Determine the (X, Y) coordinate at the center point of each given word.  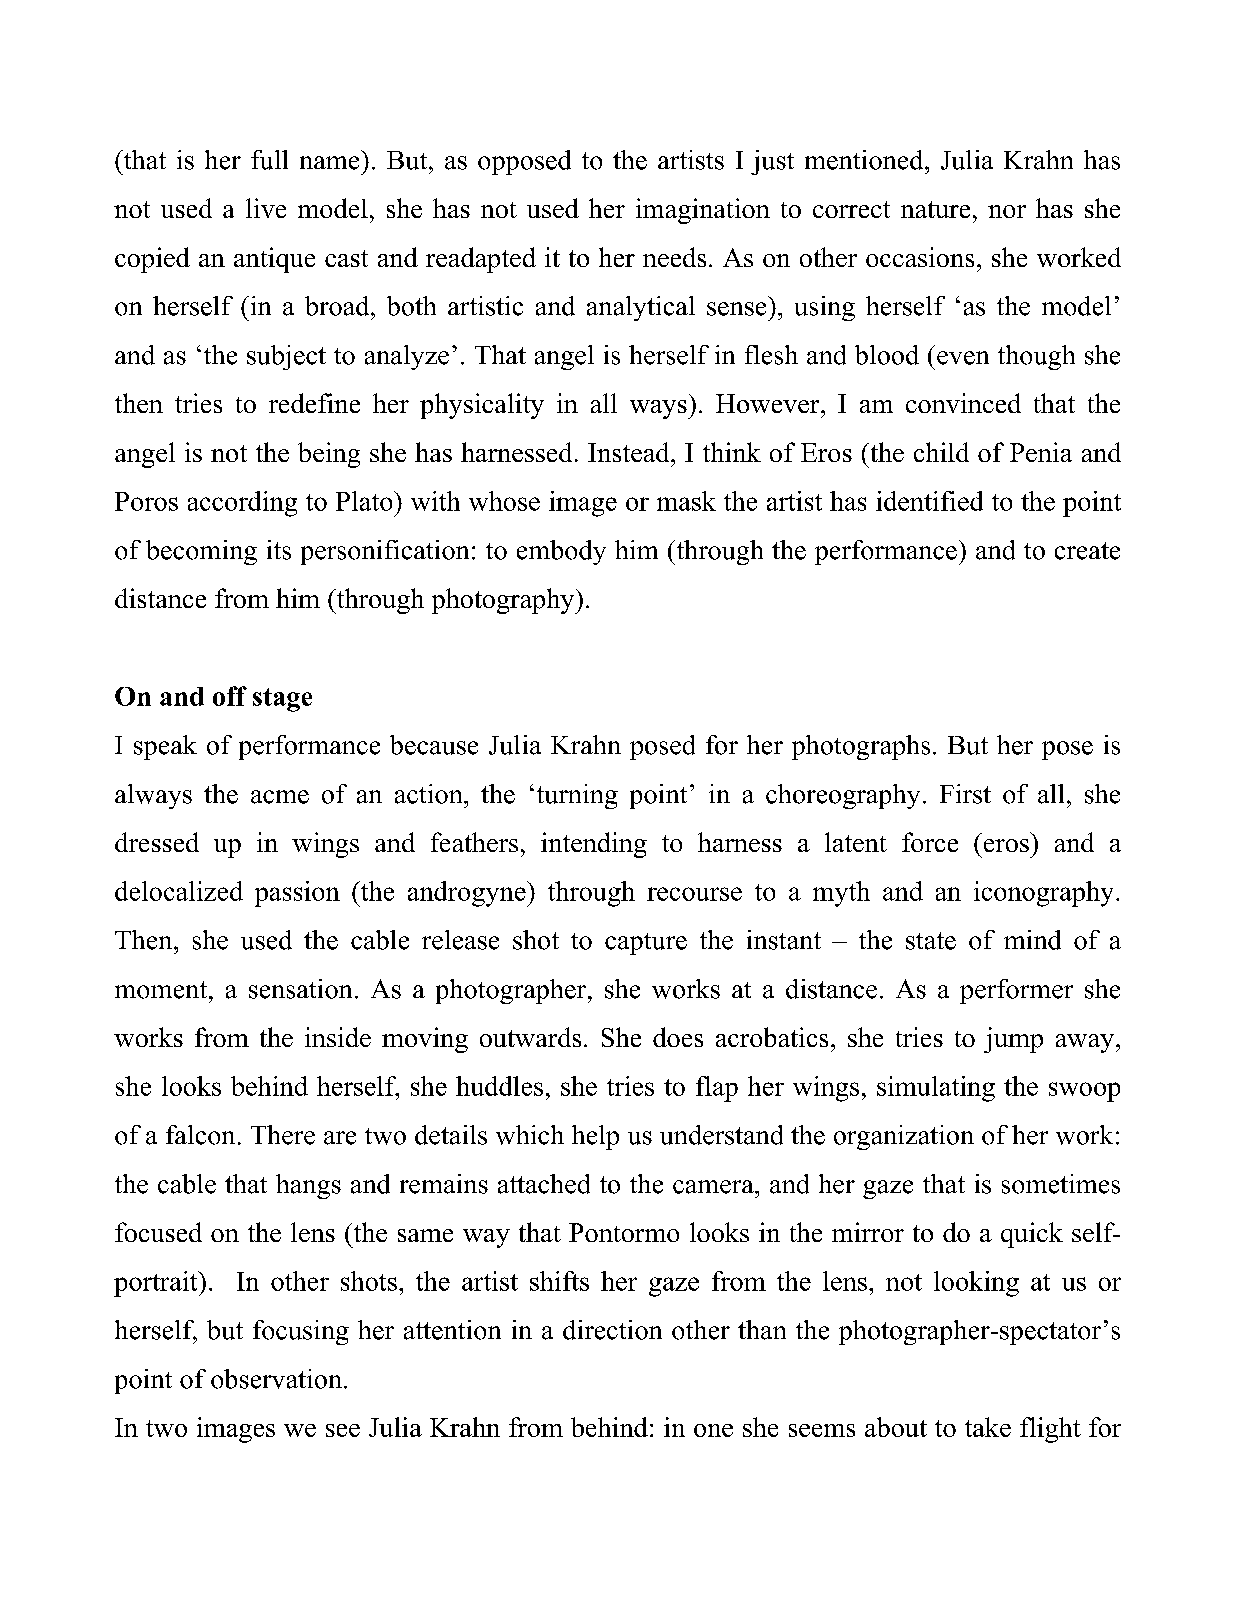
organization (904, 1137)
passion (297, 894)
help (595, 1137)
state (931, 941)
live (266, 208)
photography (504, 601)
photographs (861, 747)
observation (276, 1379)
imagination (703, 211)
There (283, 1135)
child (941, 452)
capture (646, 944)
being (329, 455)
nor (1007, 211)
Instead (630, 452)
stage (282, 700)
